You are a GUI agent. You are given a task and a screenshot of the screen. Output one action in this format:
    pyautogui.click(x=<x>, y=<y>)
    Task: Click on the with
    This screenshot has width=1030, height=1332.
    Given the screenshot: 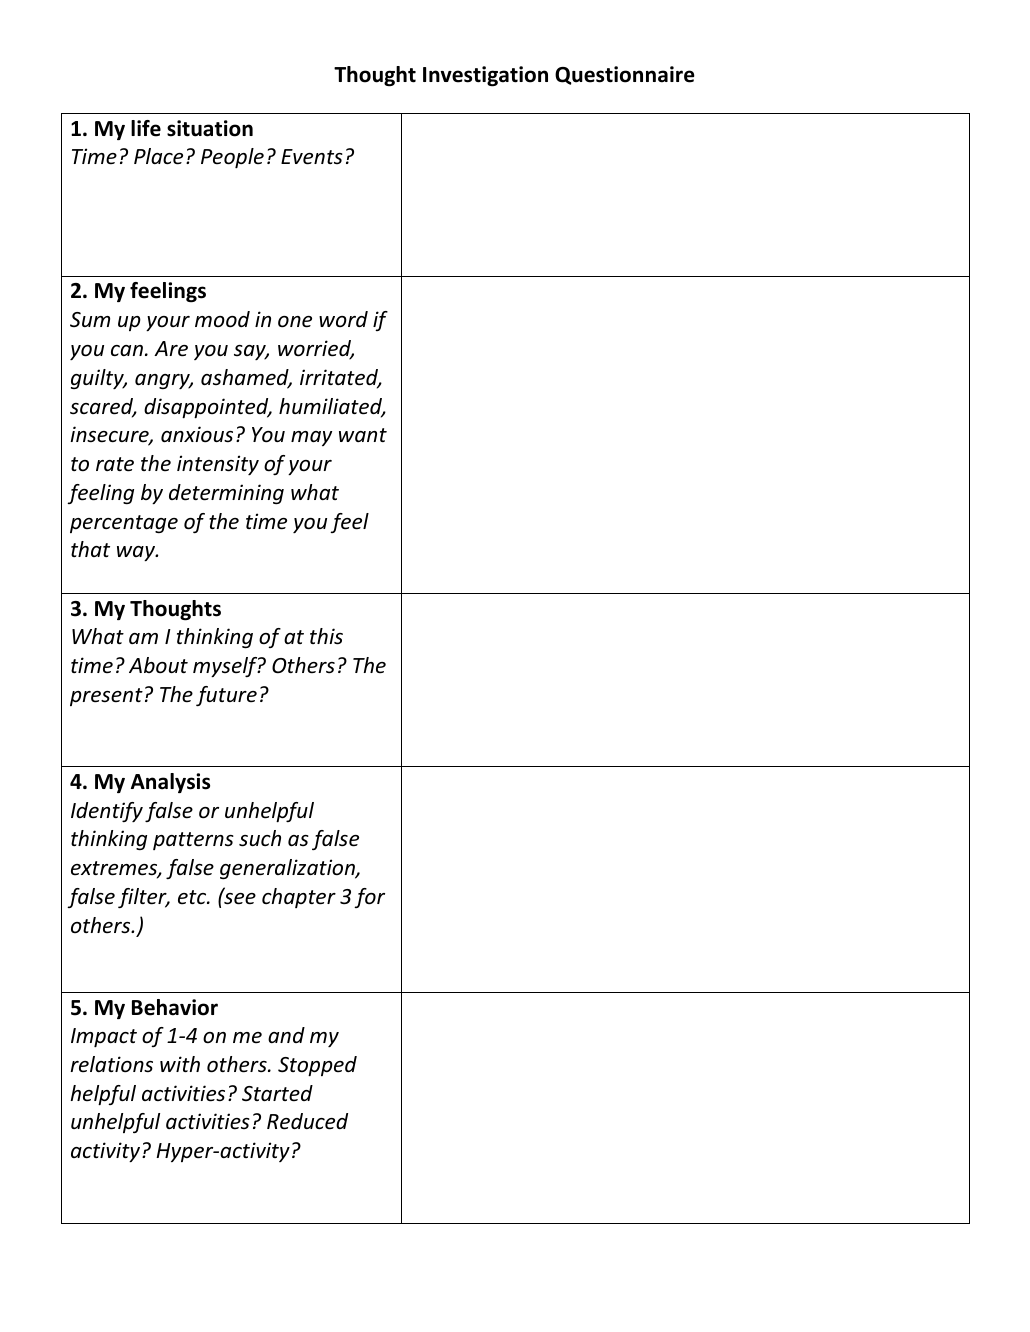 What is the action you would take?
    pyautogui.click(x=180, y=1064)
